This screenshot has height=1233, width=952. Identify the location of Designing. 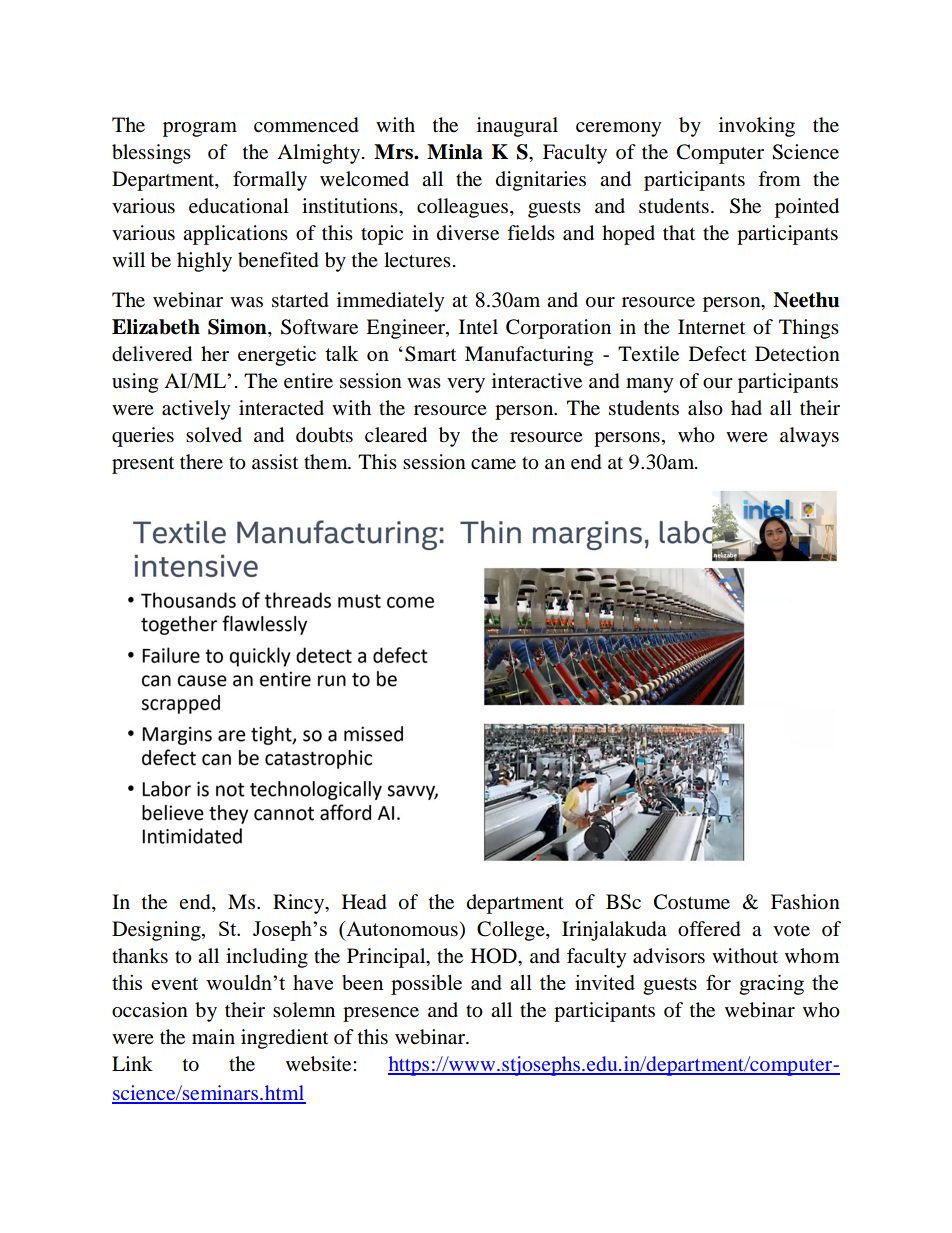
(157, 931).
